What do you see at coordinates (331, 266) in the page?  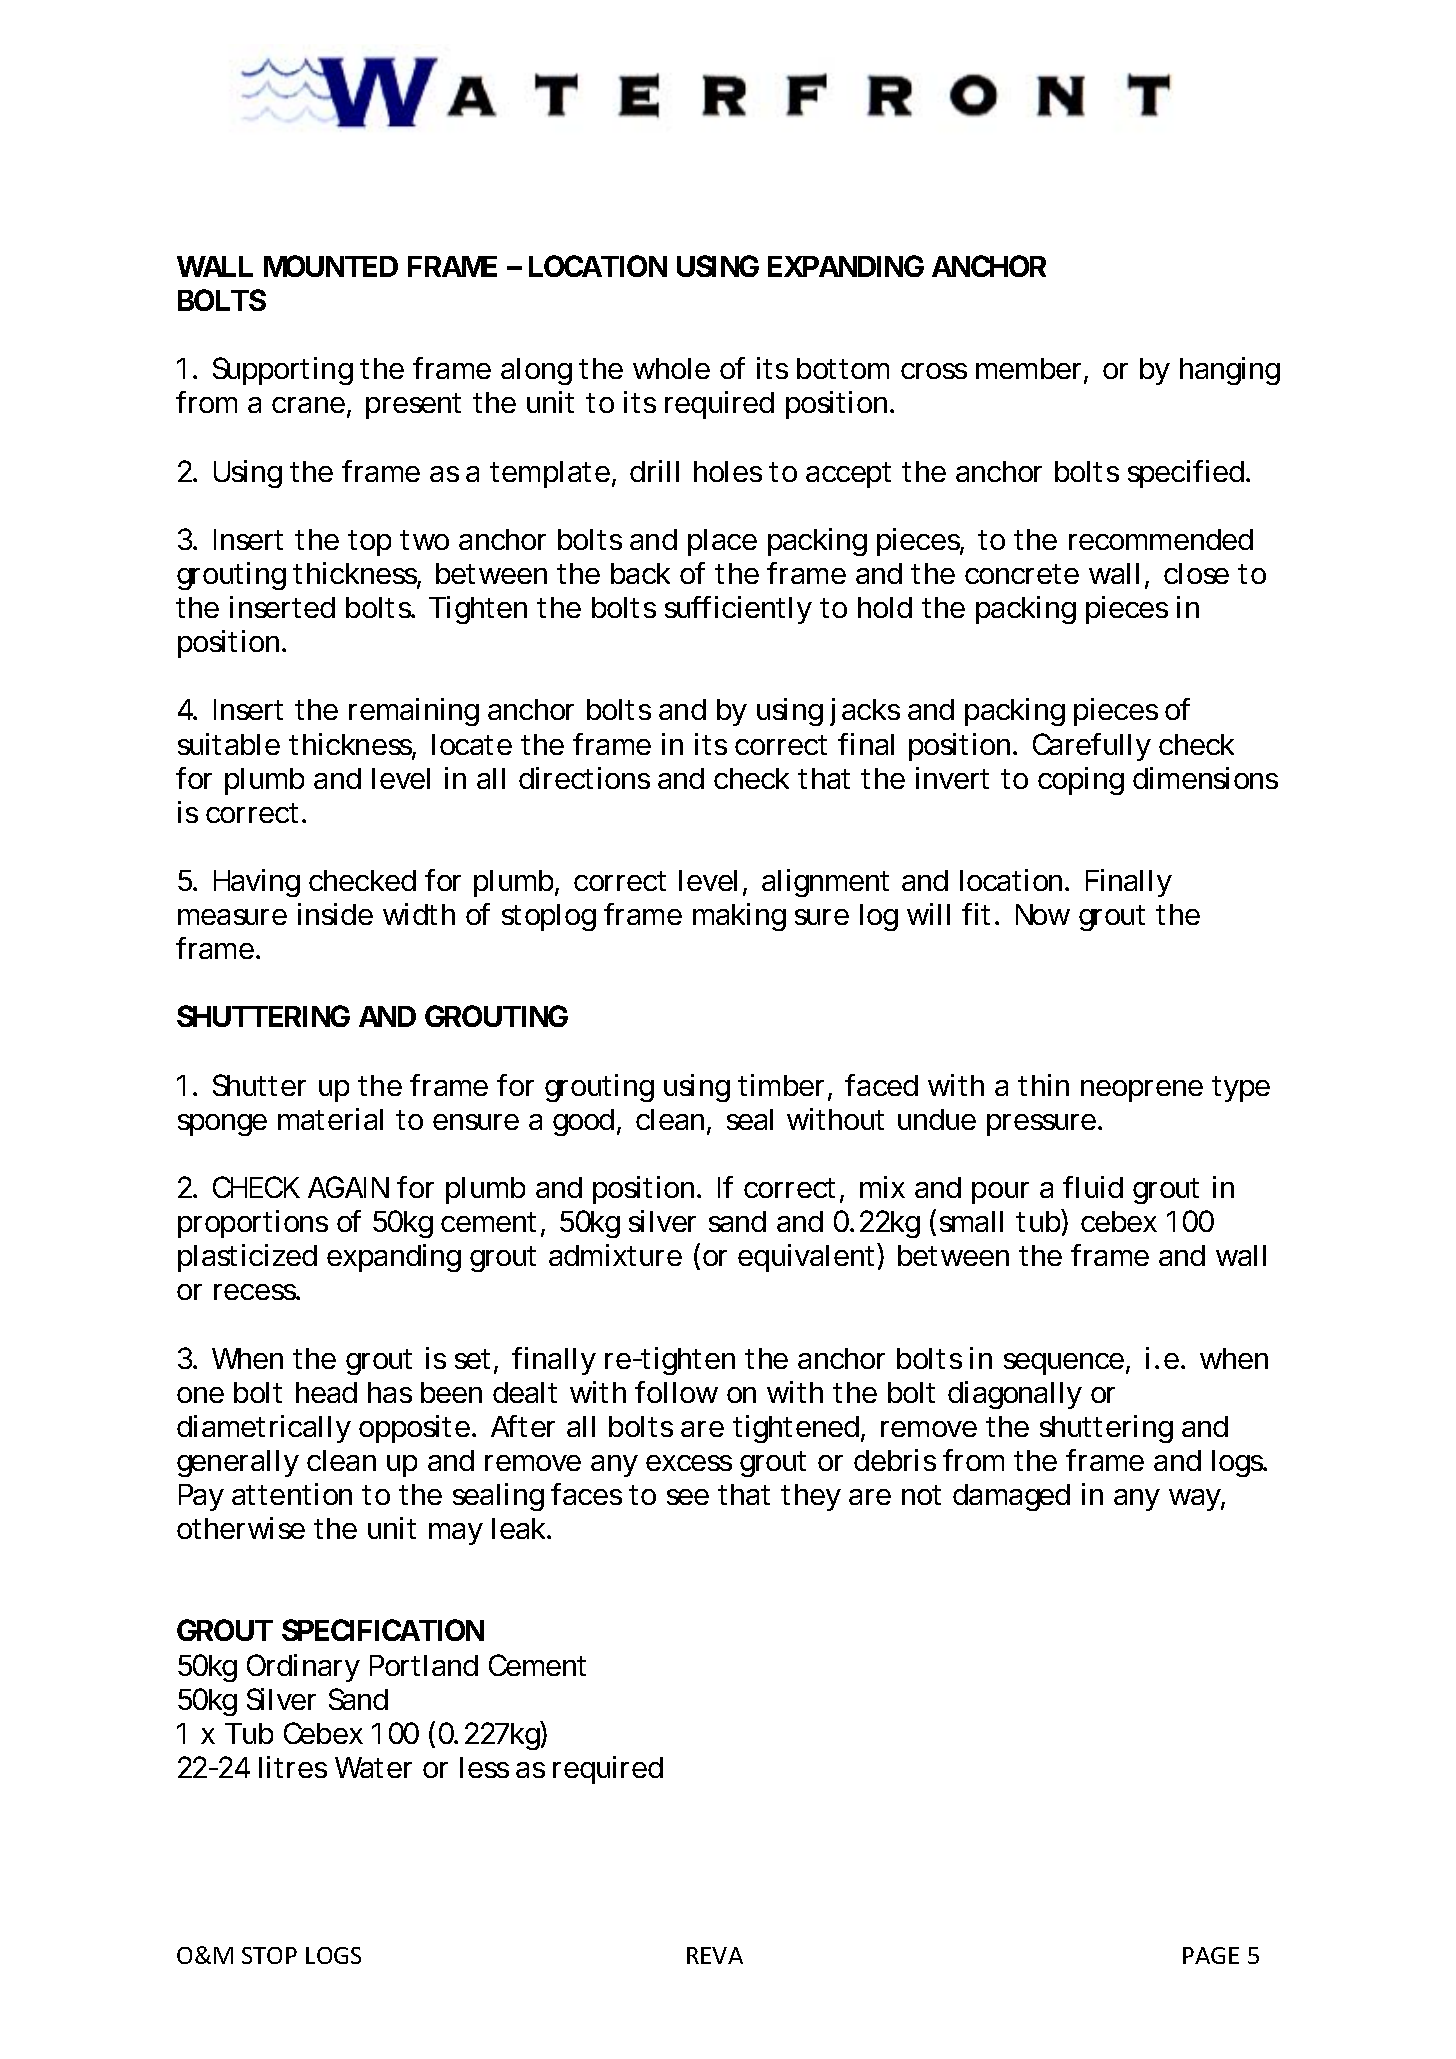 I see `MOUNTED` at bounding box center [331, 266].
